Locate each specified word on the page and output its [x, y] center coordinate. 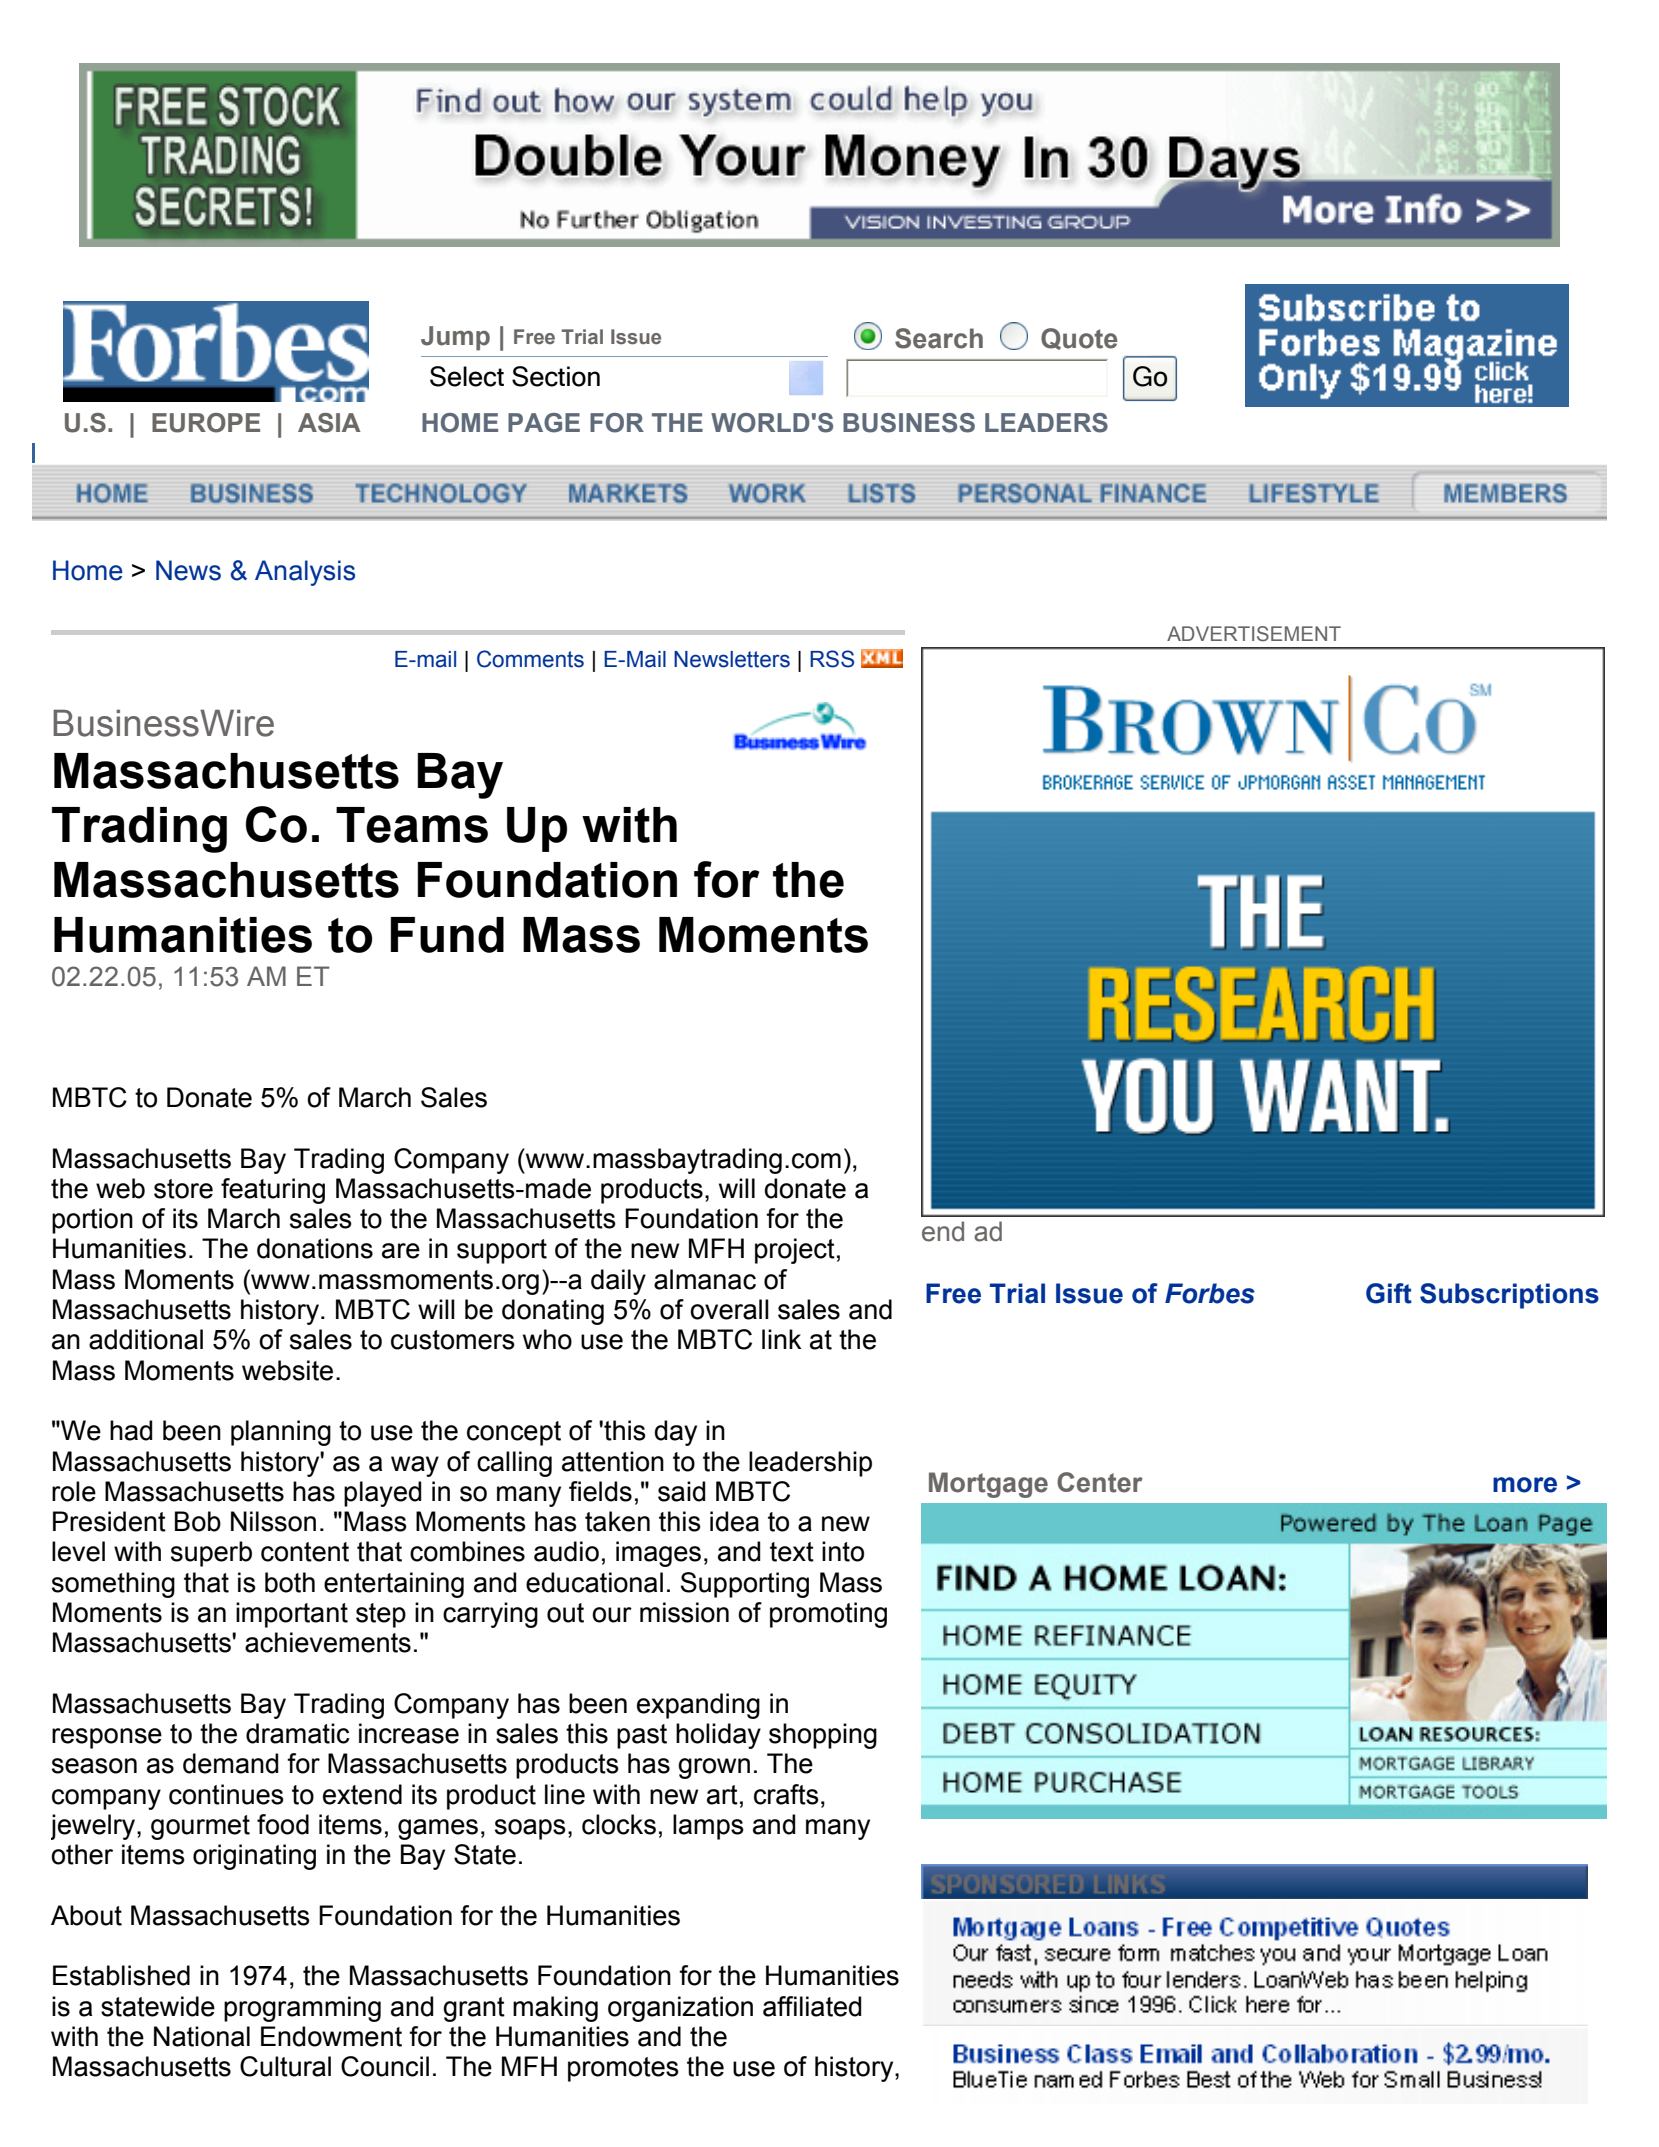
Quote [1079, 339]
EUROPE [206, 423]
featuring [273, 1191]
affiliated [812, 2006]
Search [939, 338]
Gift [1389, 1293]
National [202, 2036]
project [795, 1251]
